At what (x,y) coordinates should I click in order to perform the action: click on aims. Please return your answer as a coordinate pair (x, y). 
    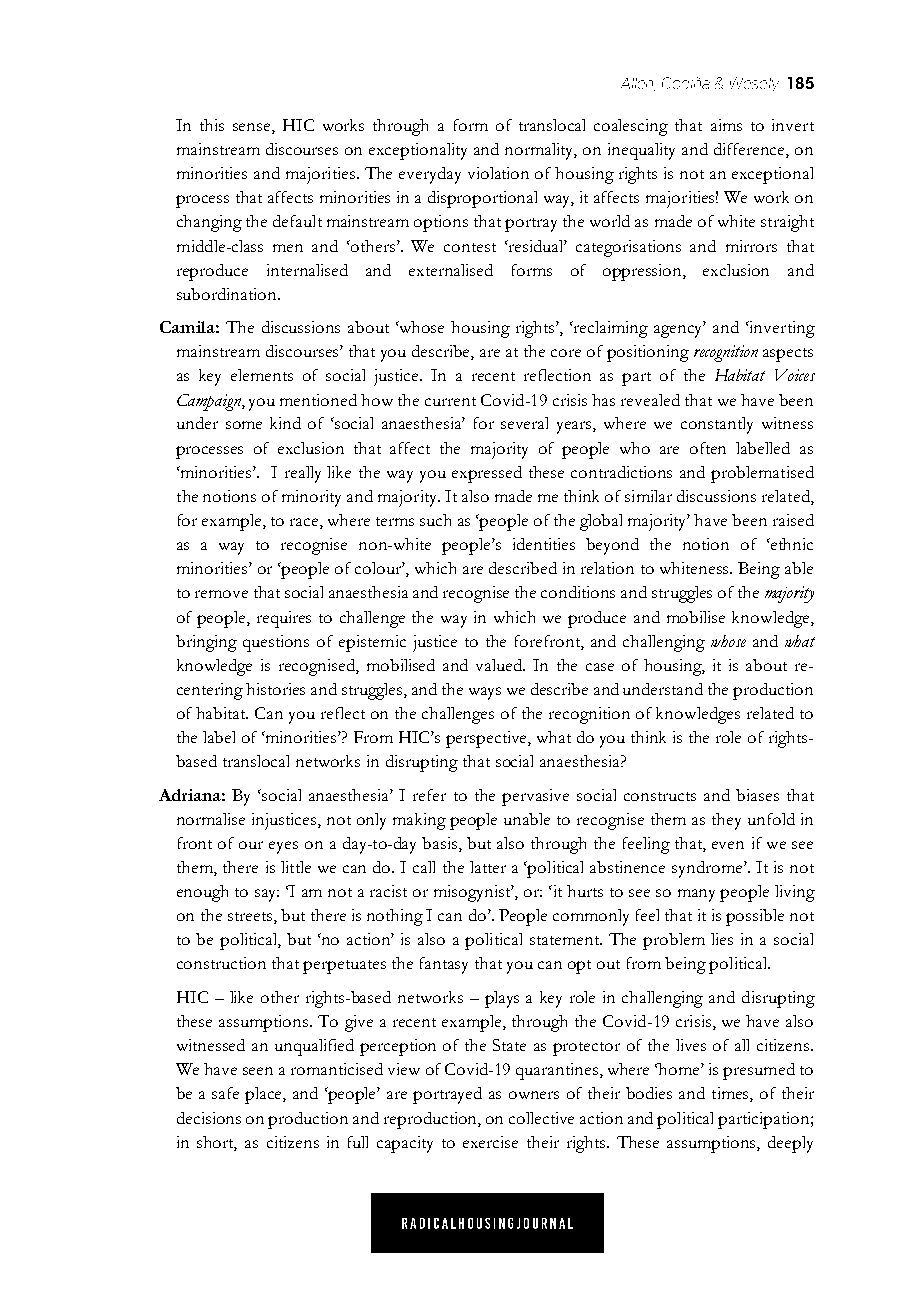
    Looking at the image, I should click on (726, 125).
